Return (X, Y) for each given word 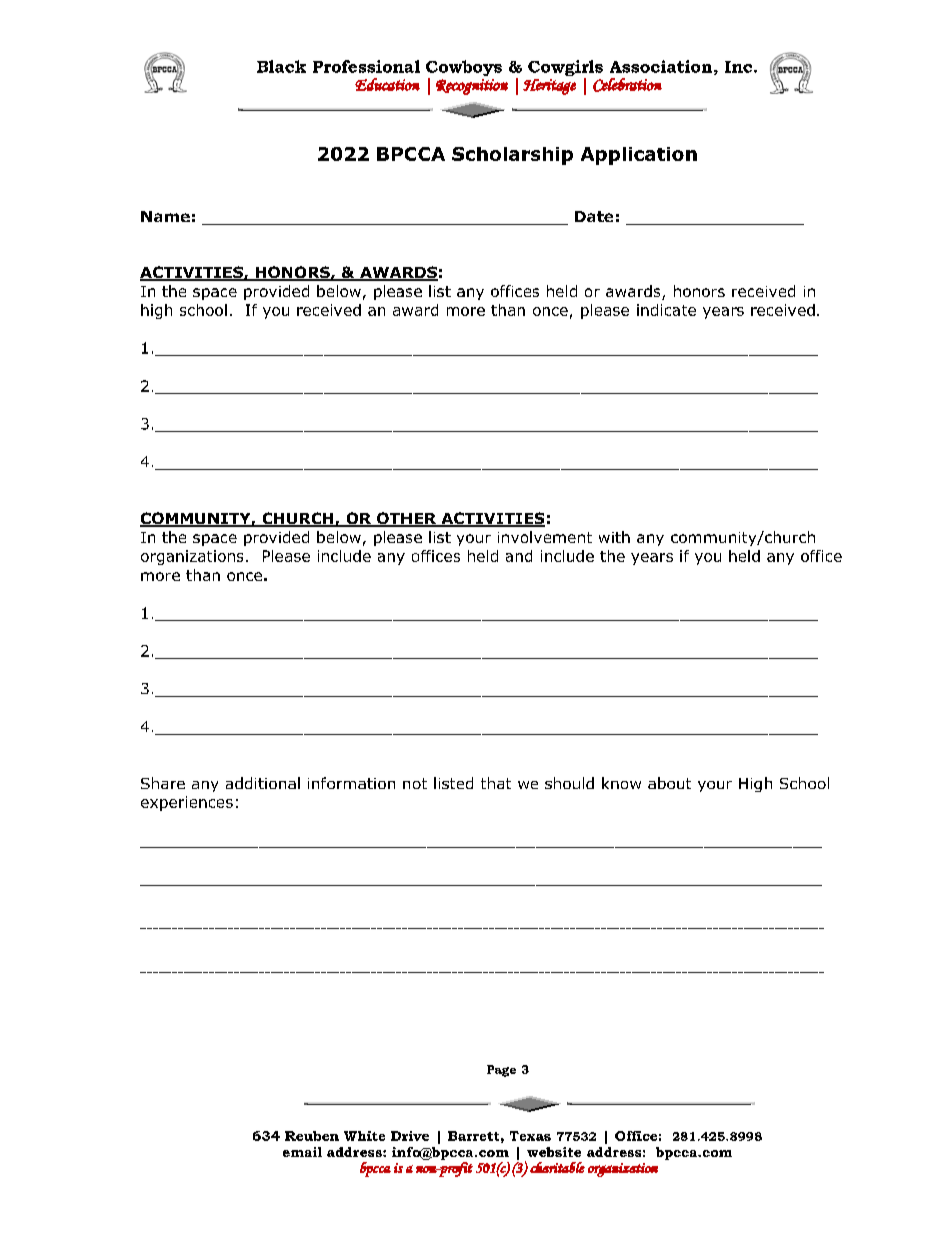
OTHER (407, 519)
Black (281, 66)
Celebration (627, 85)
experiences (187, 803)
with (614, 537)
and (519, 556)
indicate (666, 310)
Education (387, 84)
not (415, 783)
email (302, 1152)
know (621, 783)
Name (165, 216)
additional (263, 783)
